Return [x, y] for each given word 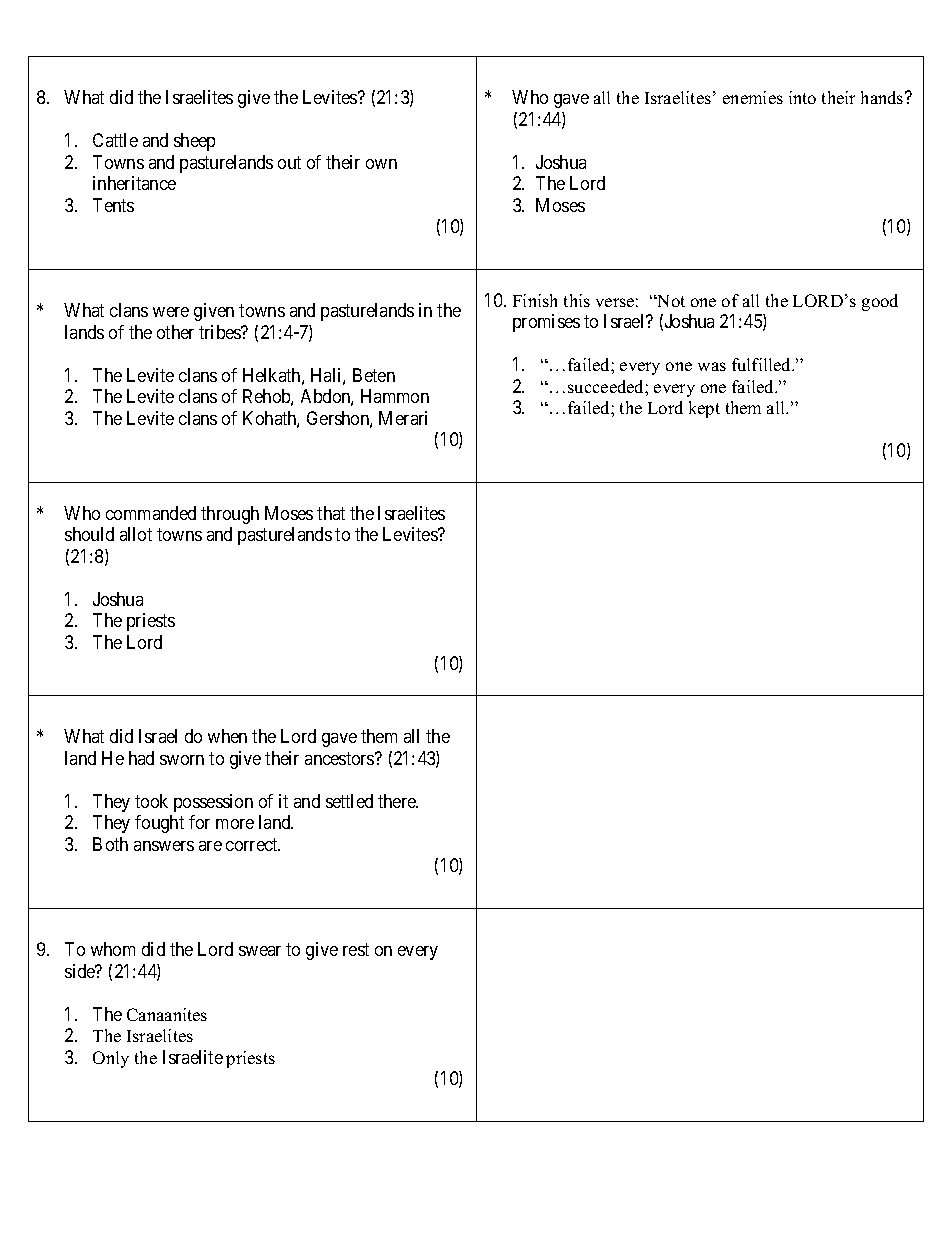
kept [704, 409]
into [802, 97]
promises [546, 323]
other [175, 332]
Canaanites [167, 1014]
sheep [194, 142]
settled [349, 801]
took [151, 801]
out [289, 162]
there [398, 801]
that [331, 513]
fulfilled [763, 364]
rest [356, 950]
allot [136, 534]
